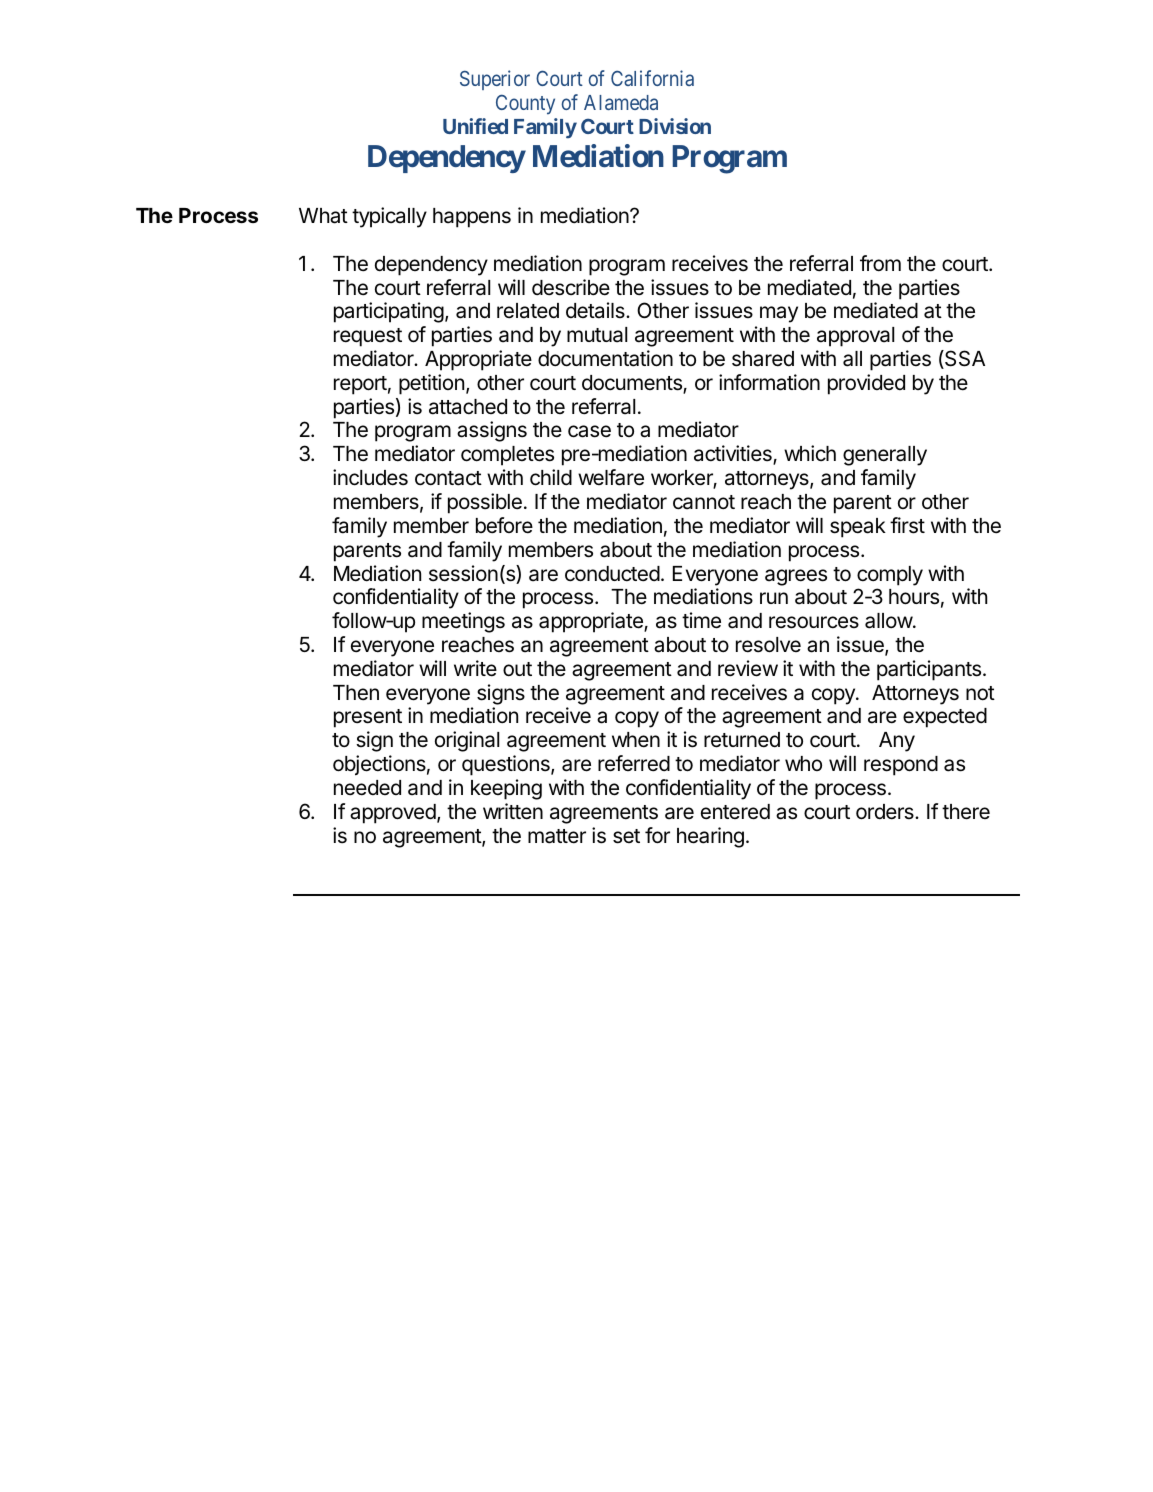 Image resolution: width=1153 pixels, height=1492 pixels. What do you see at coordinates (571, 287) in the screenshot?
I see `describe` at bounding box center [571, 287].
